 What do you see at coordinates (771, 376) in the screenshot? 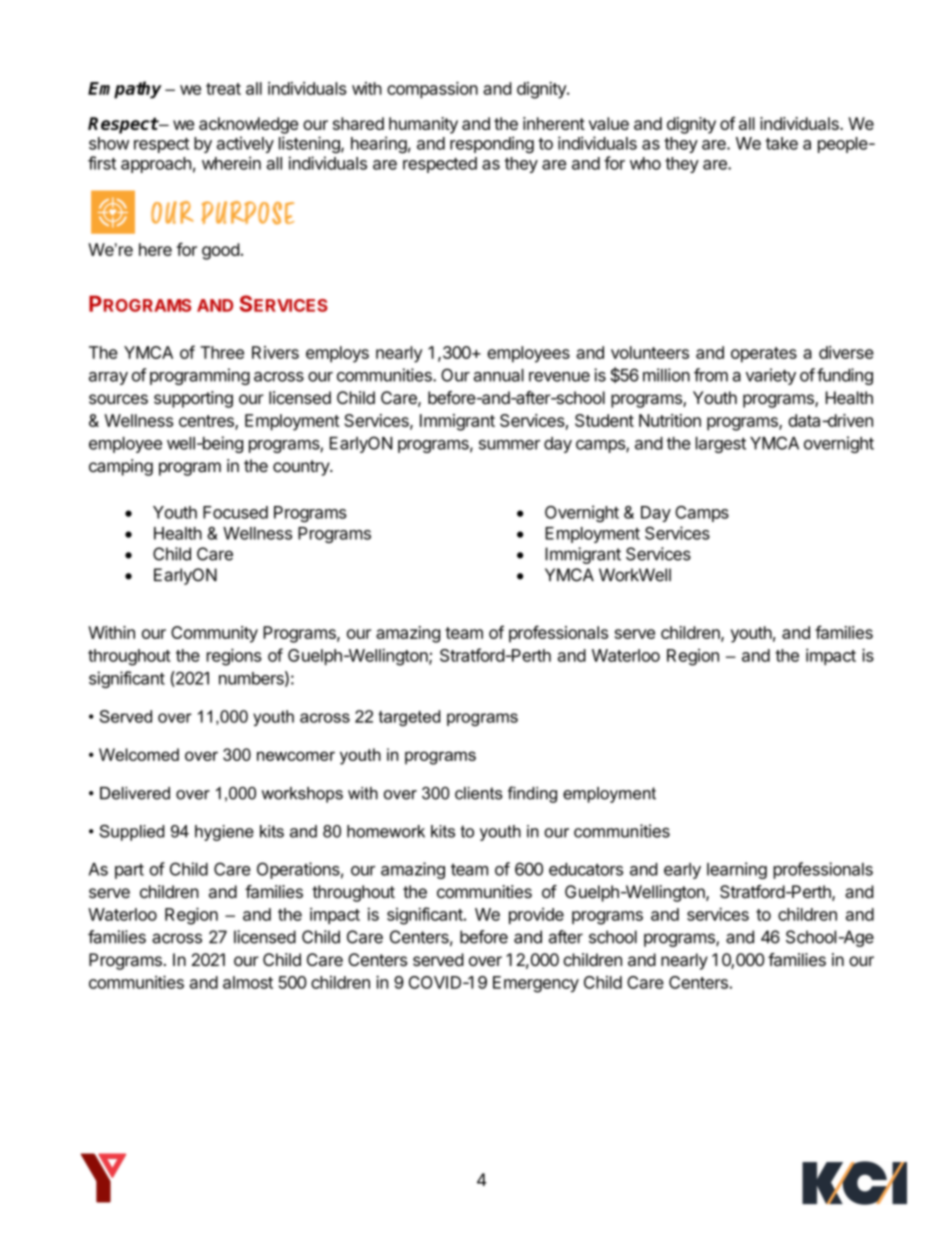
I see `variety` at bounding box center [771, 376].
